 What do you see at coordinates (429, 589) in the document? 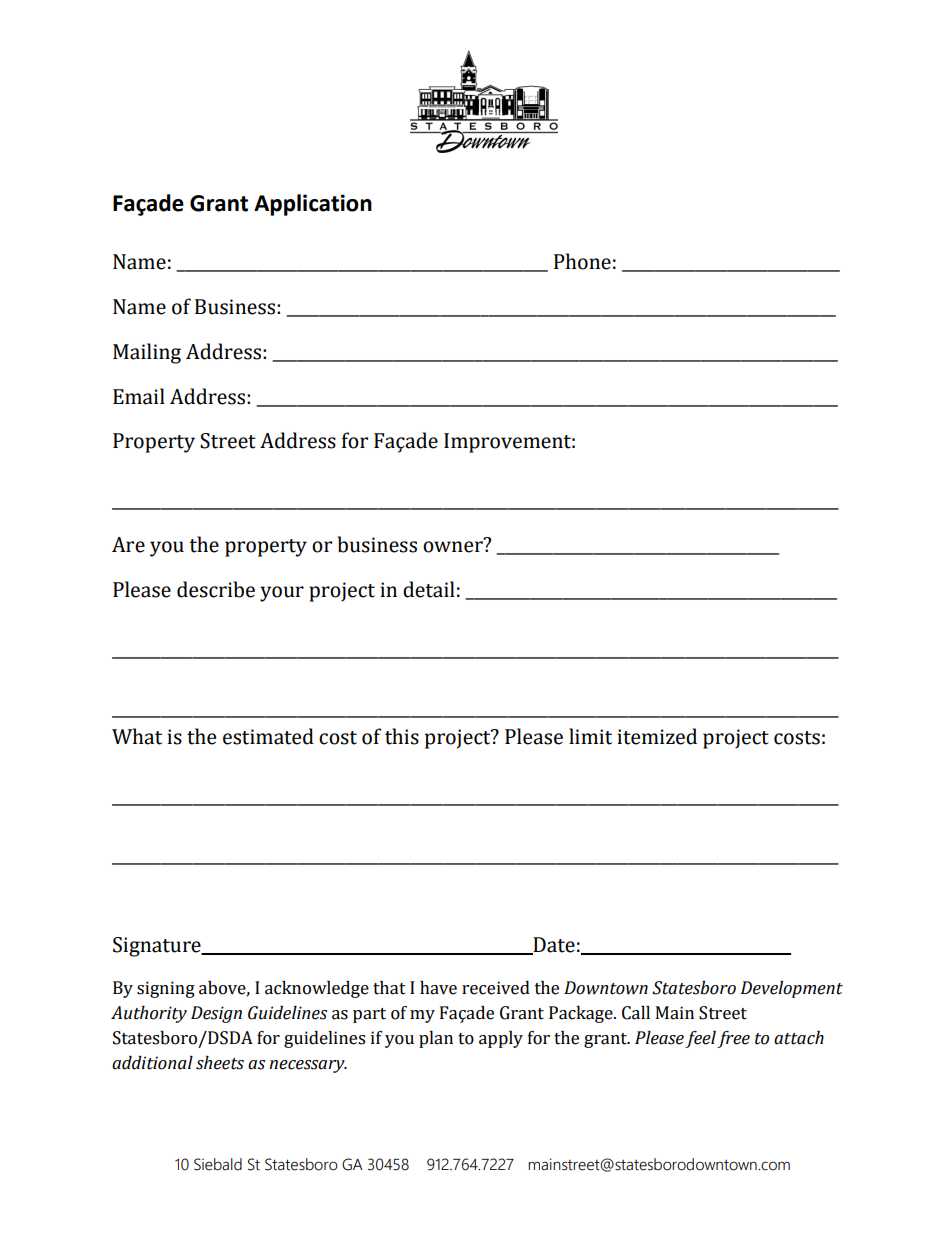
I see `detail` at bounding box center [429, 589].
